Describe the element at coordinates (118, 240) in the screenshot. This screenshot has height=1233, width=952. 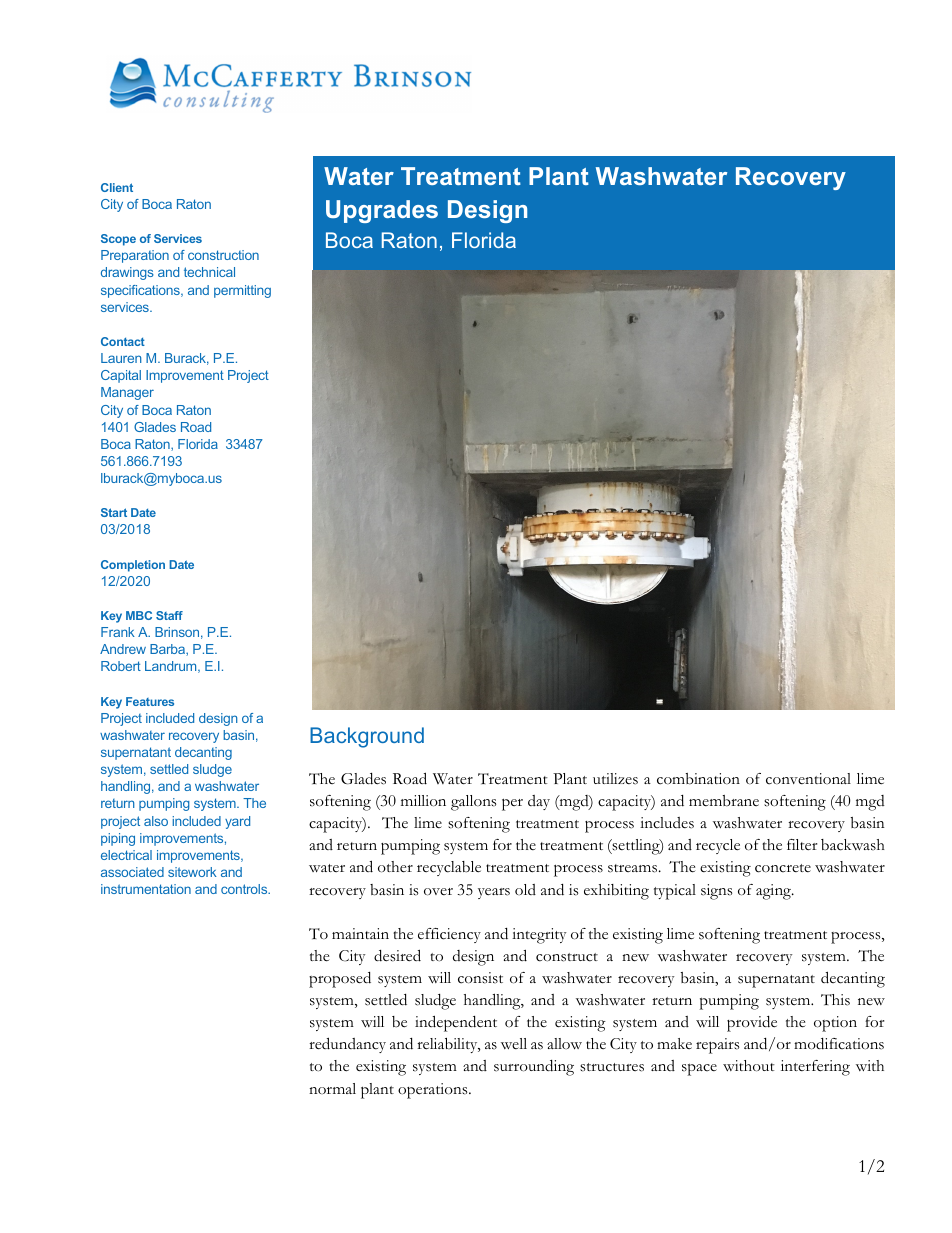
I see `Scope` at that location.
